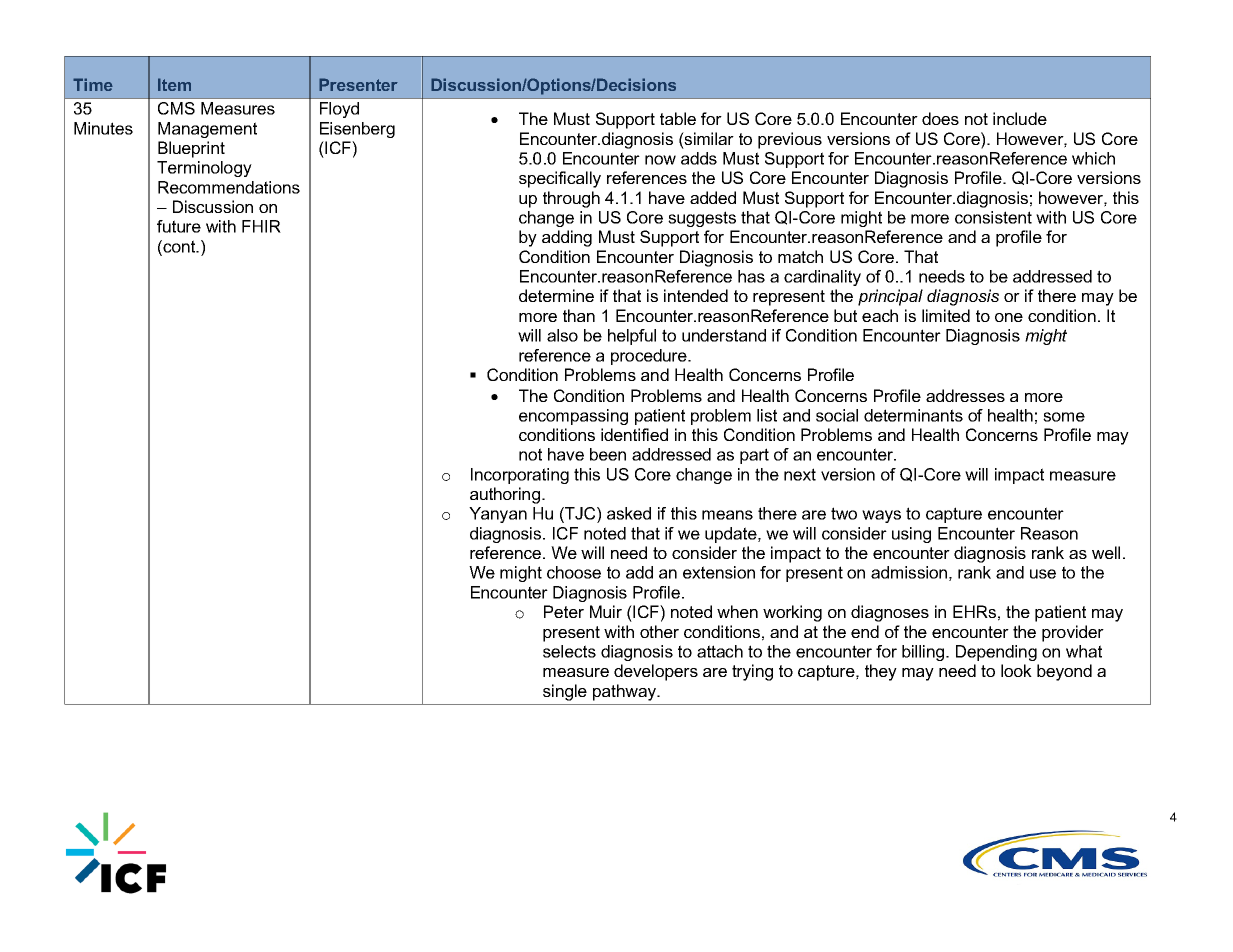 Image resolution: width=1233 pixels, height=952 pixels. I want to click on adding, so click(567, 238).
